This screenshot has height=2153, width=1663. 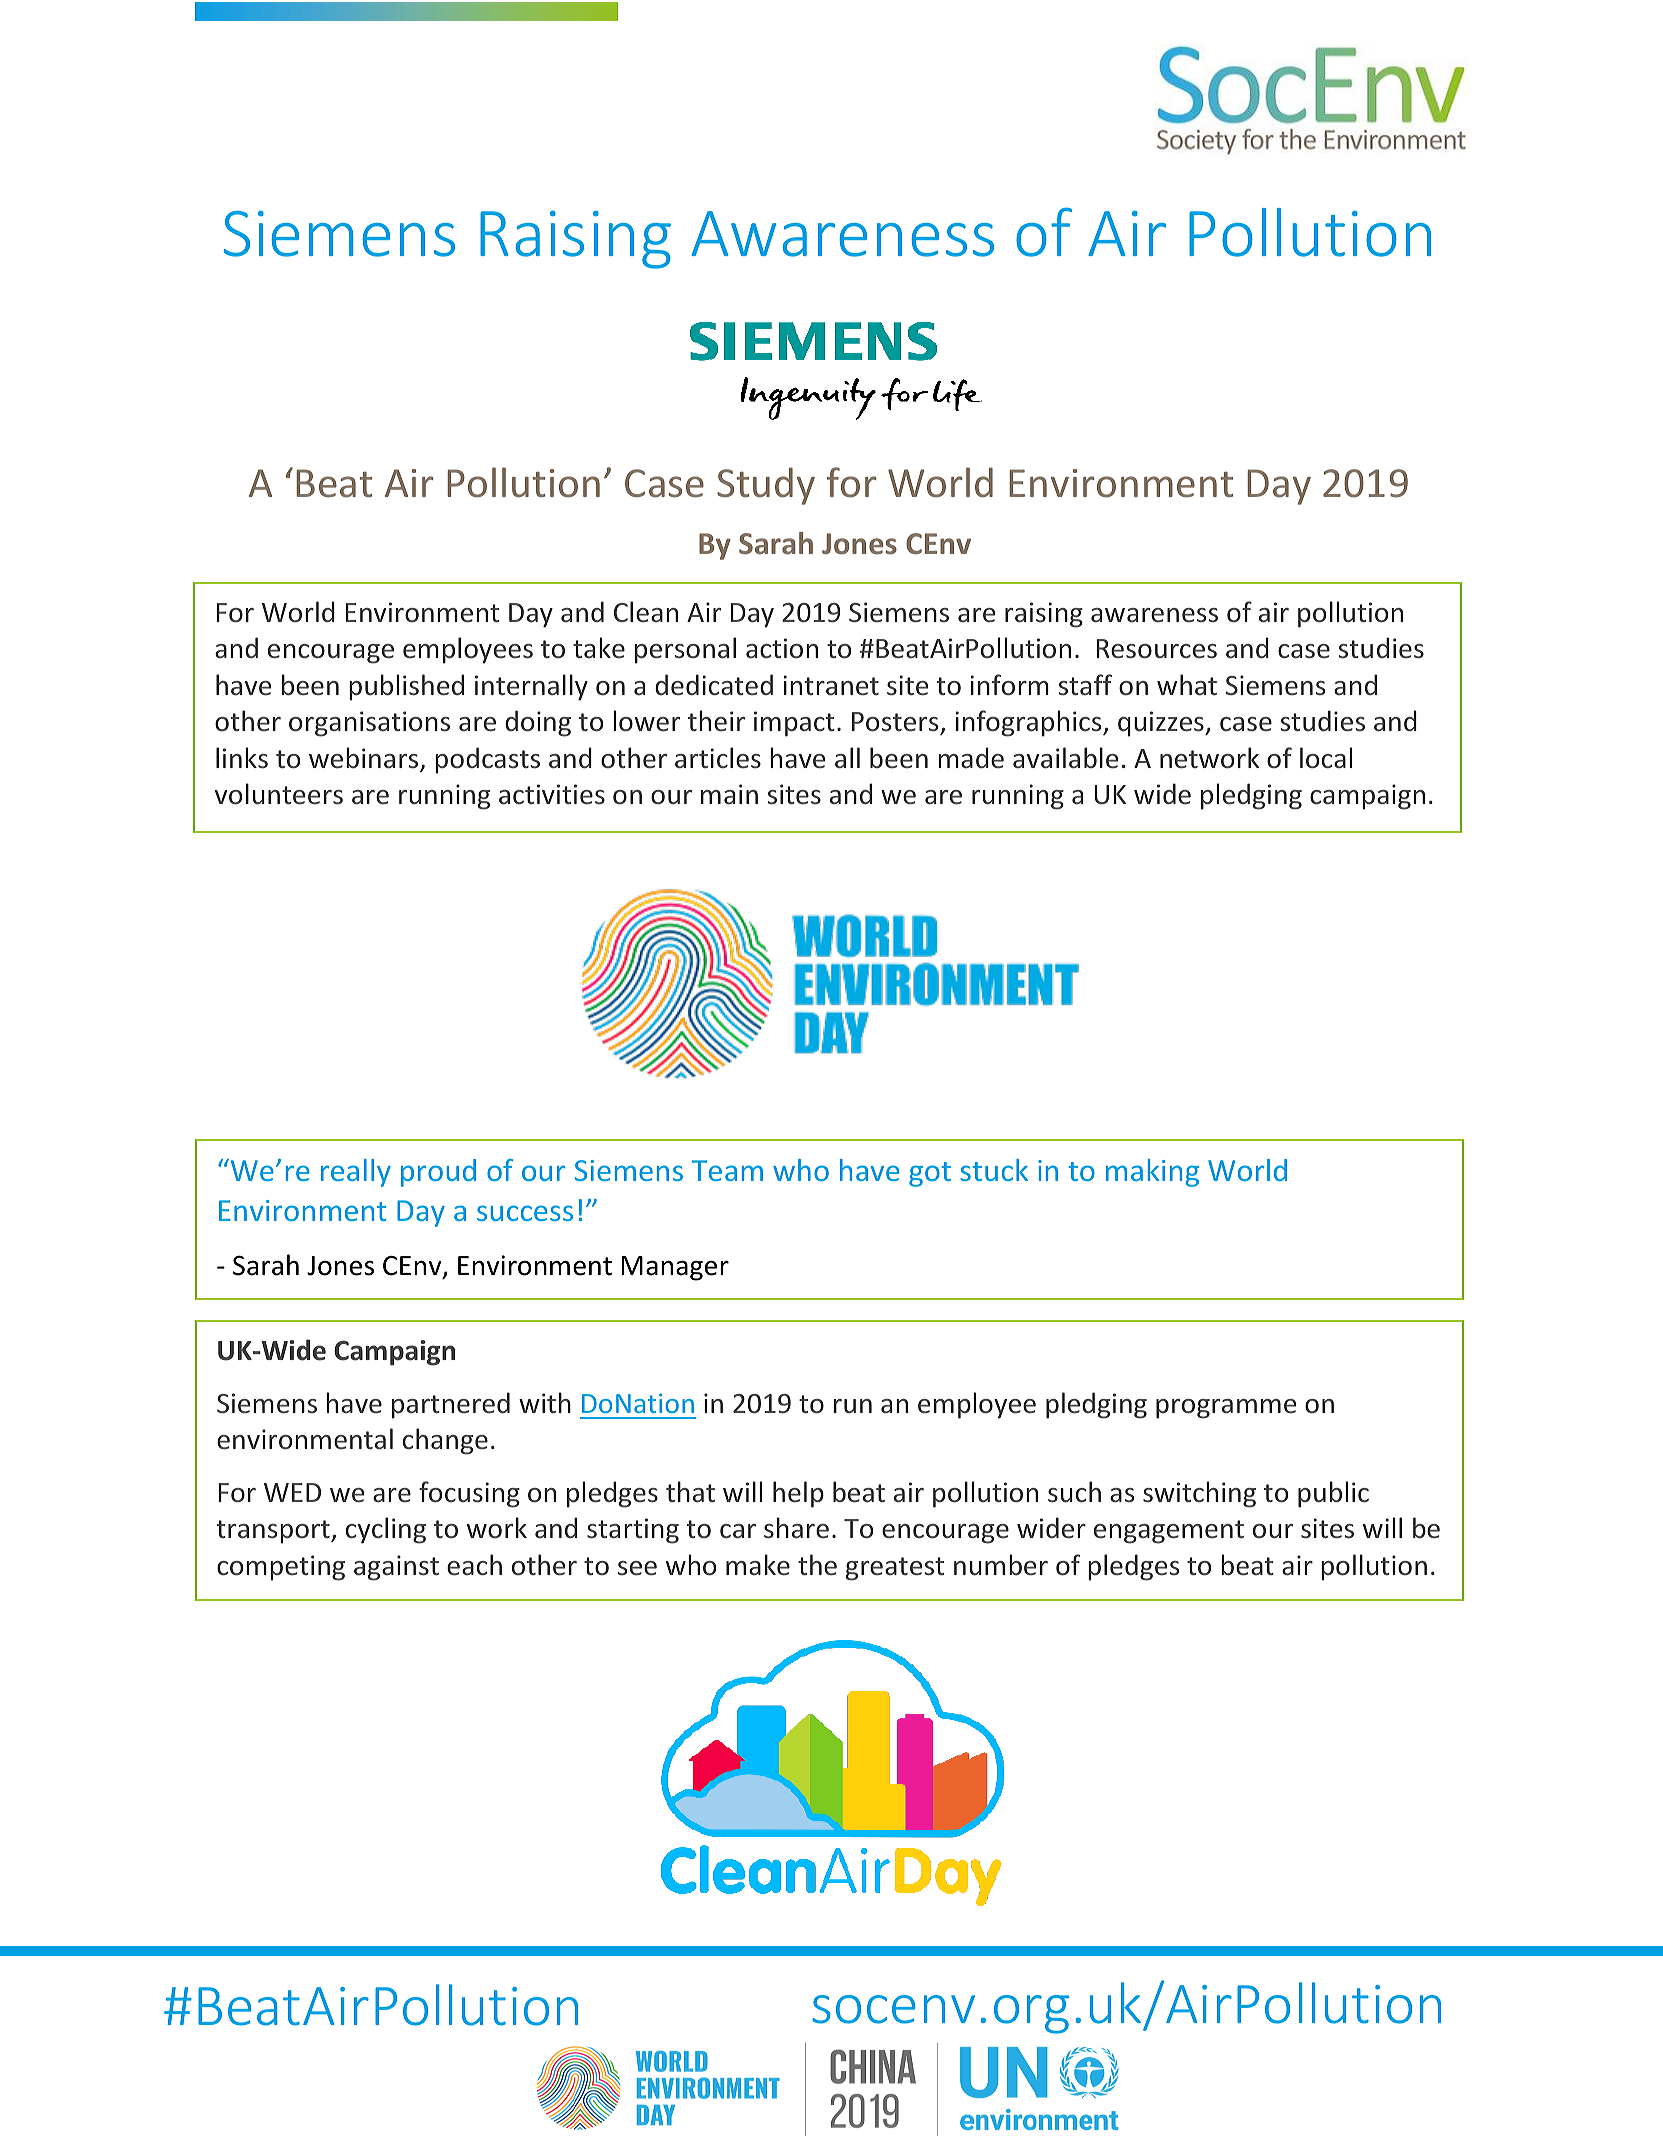 What do you see at coordinates (796, 1528) in the screenshot?
I see `share` at bounding box center [796, 1528].
